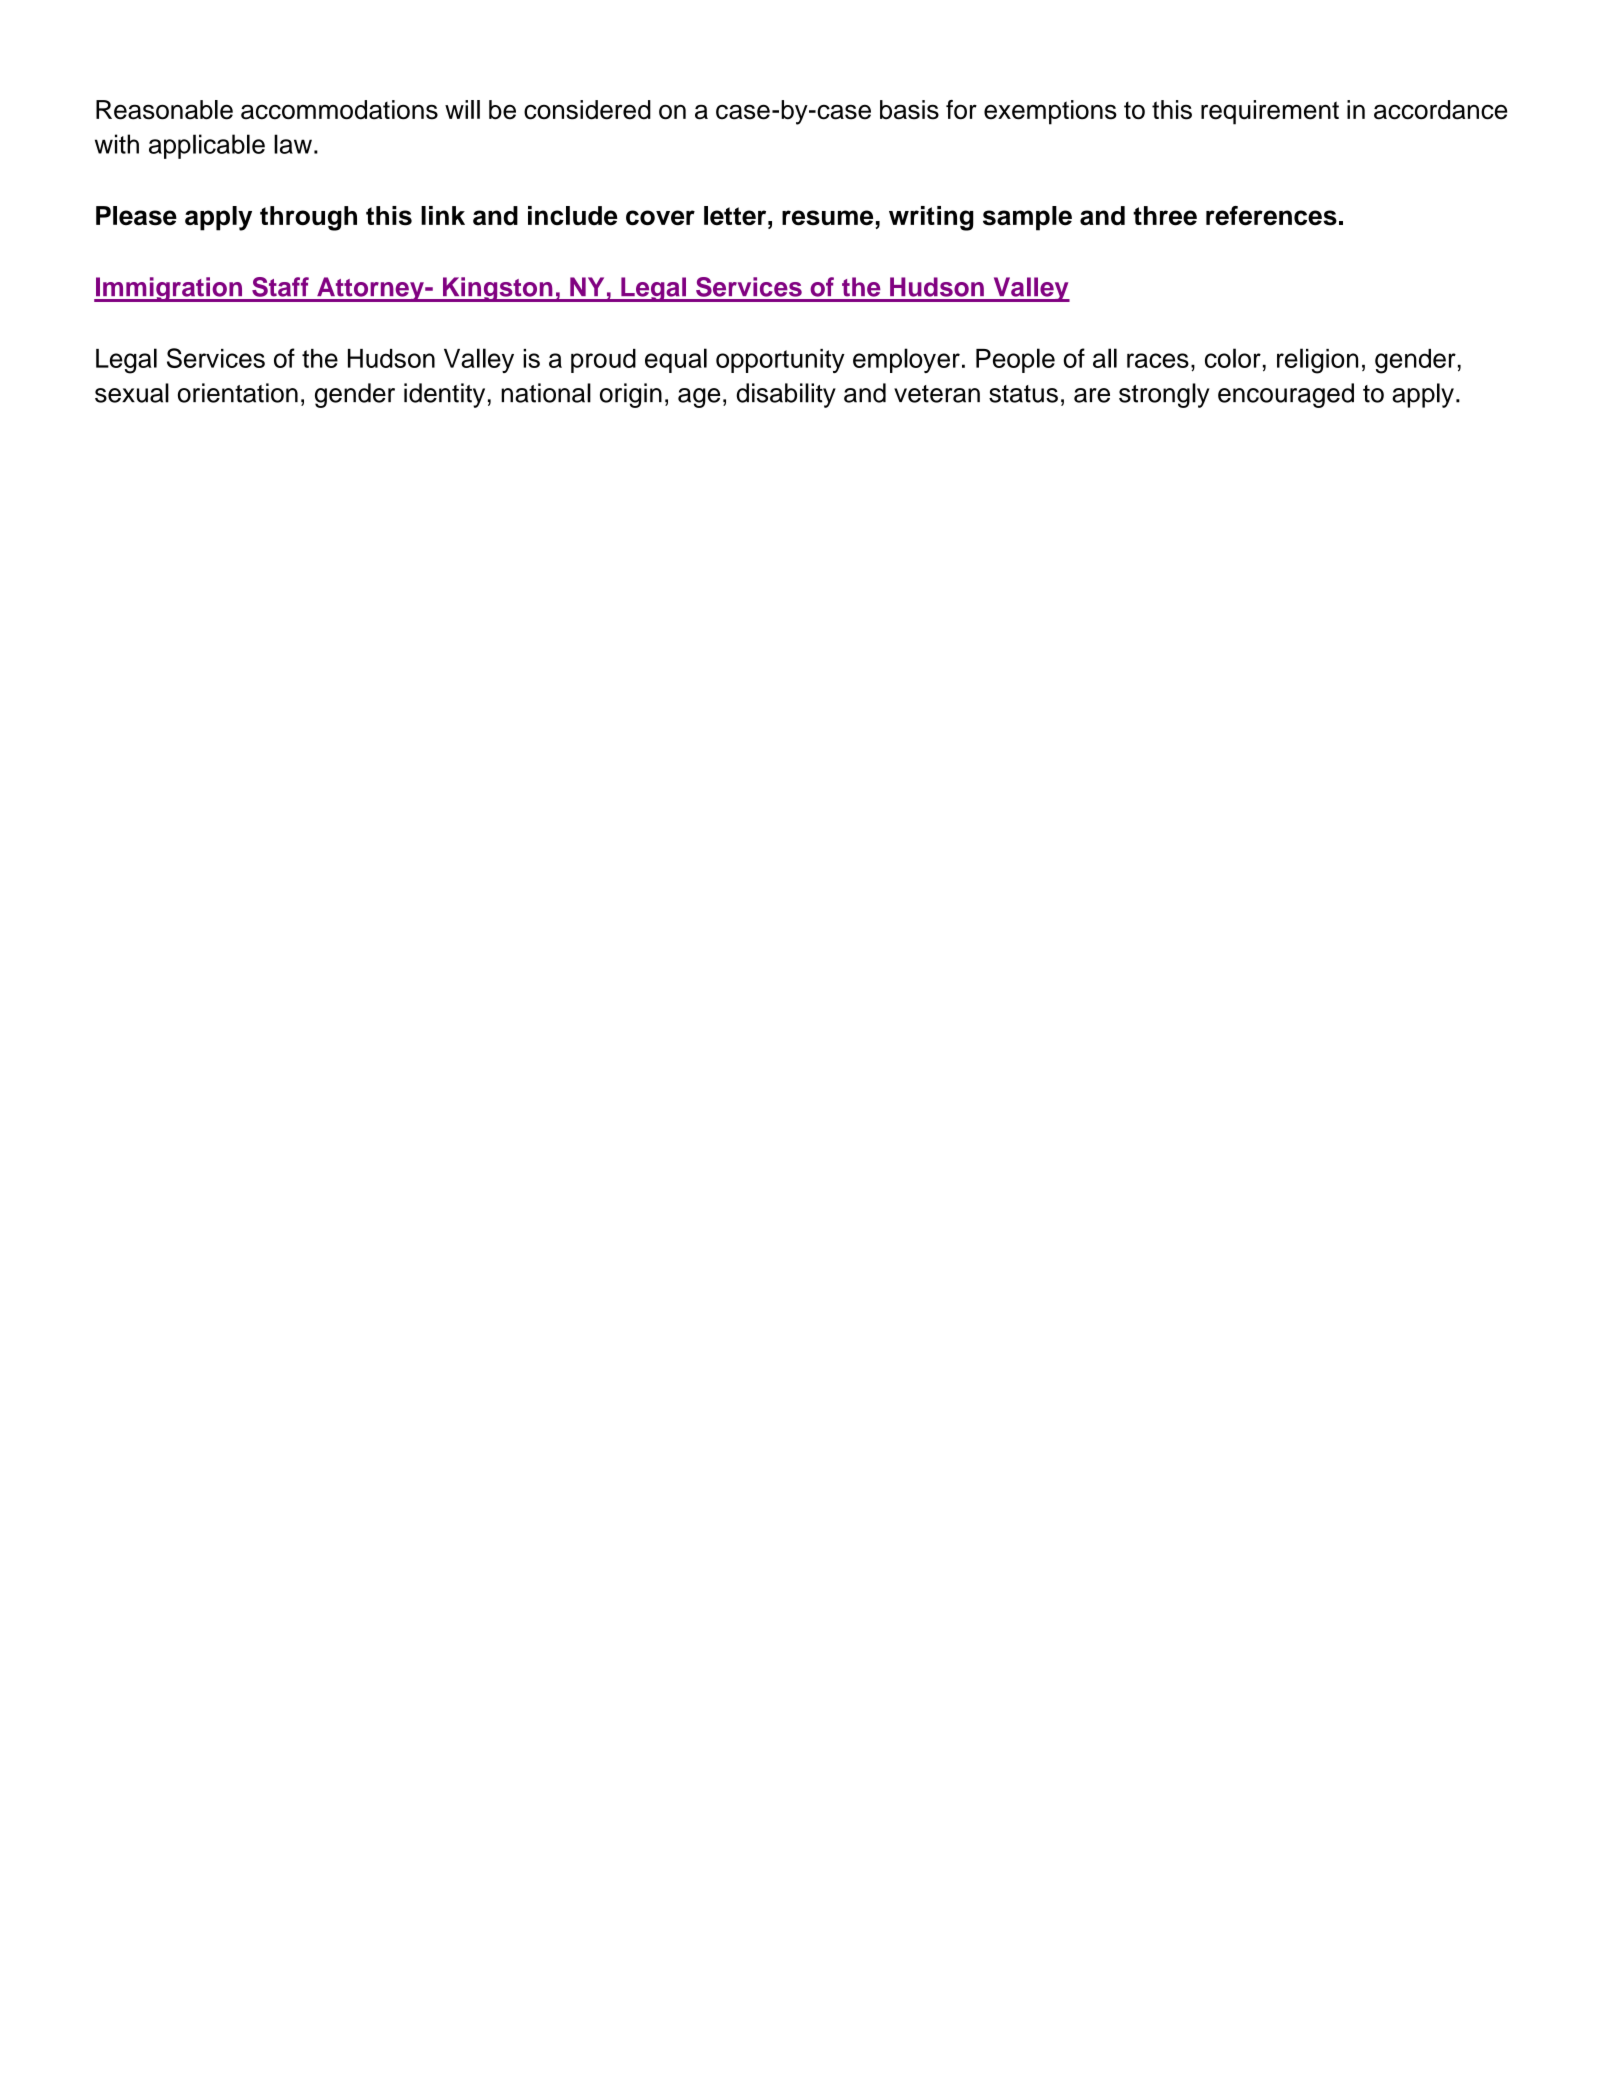  Describe the element at coordinates (909, 110) in the screenshot. I see `basis` at that location.
